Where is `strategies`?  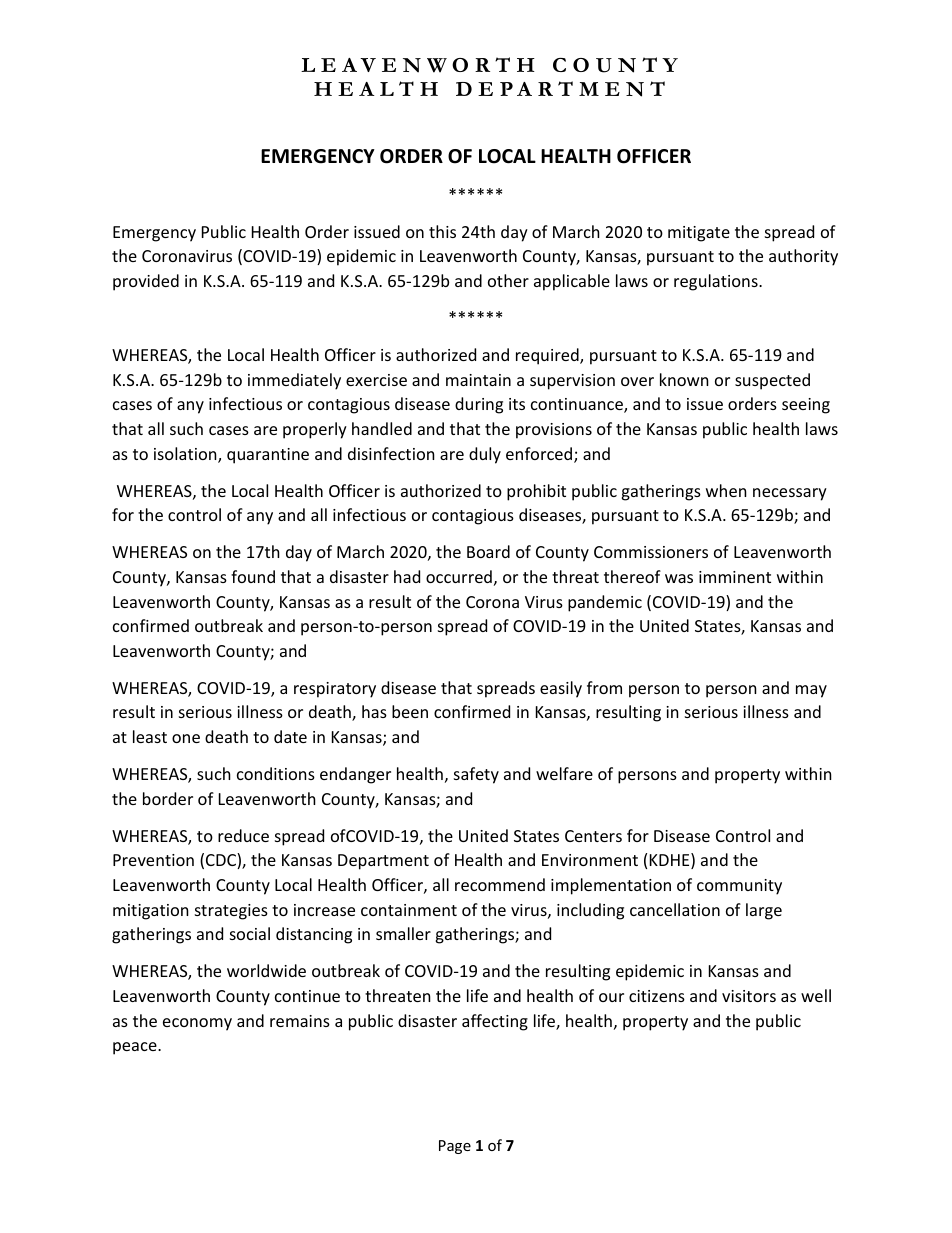 strategies is located at coordinates (231, 912).
